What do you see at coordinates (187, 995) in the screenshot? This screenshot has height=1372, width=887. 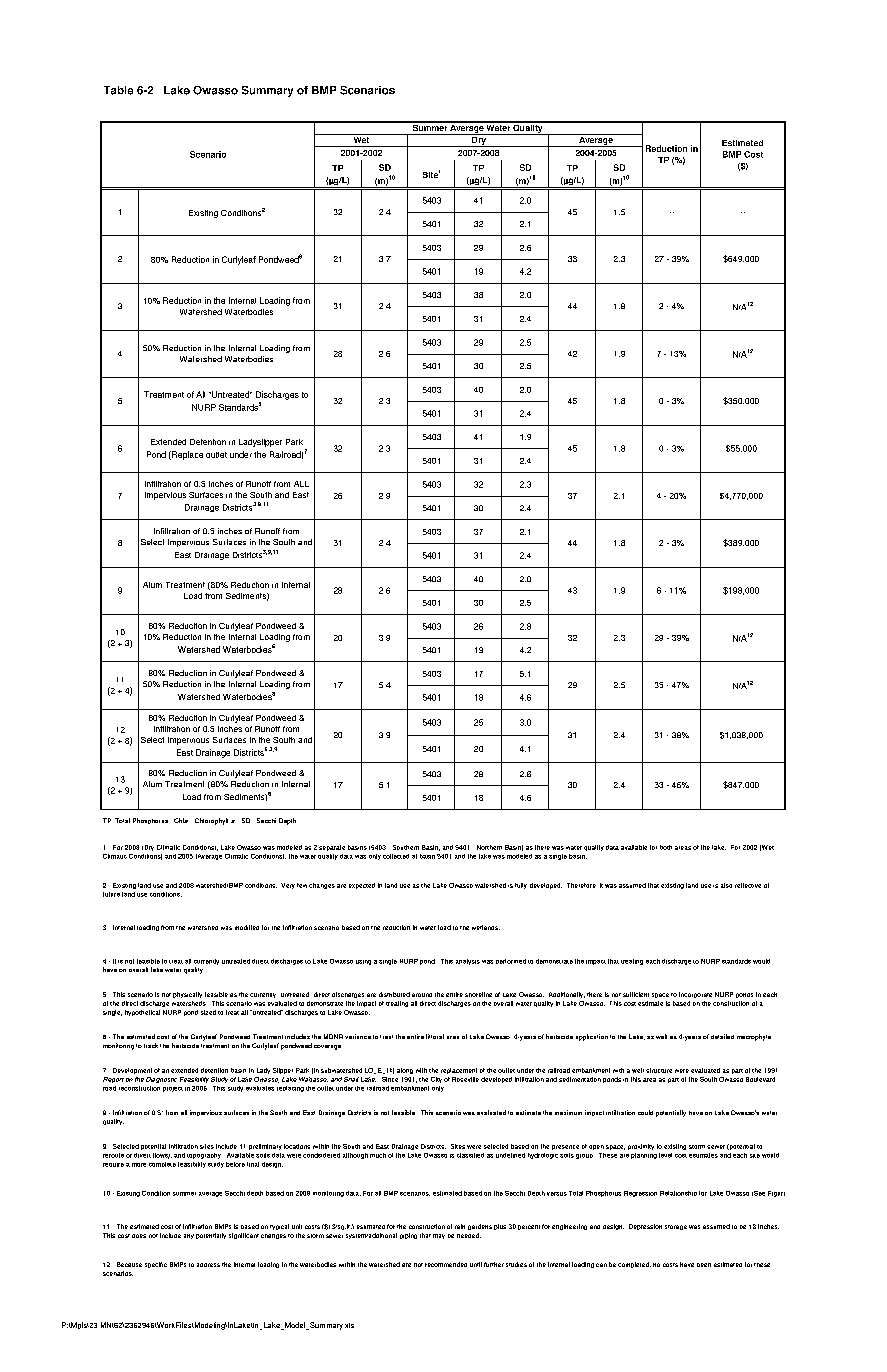 I see `physically` at bounding box center [187, 995].
